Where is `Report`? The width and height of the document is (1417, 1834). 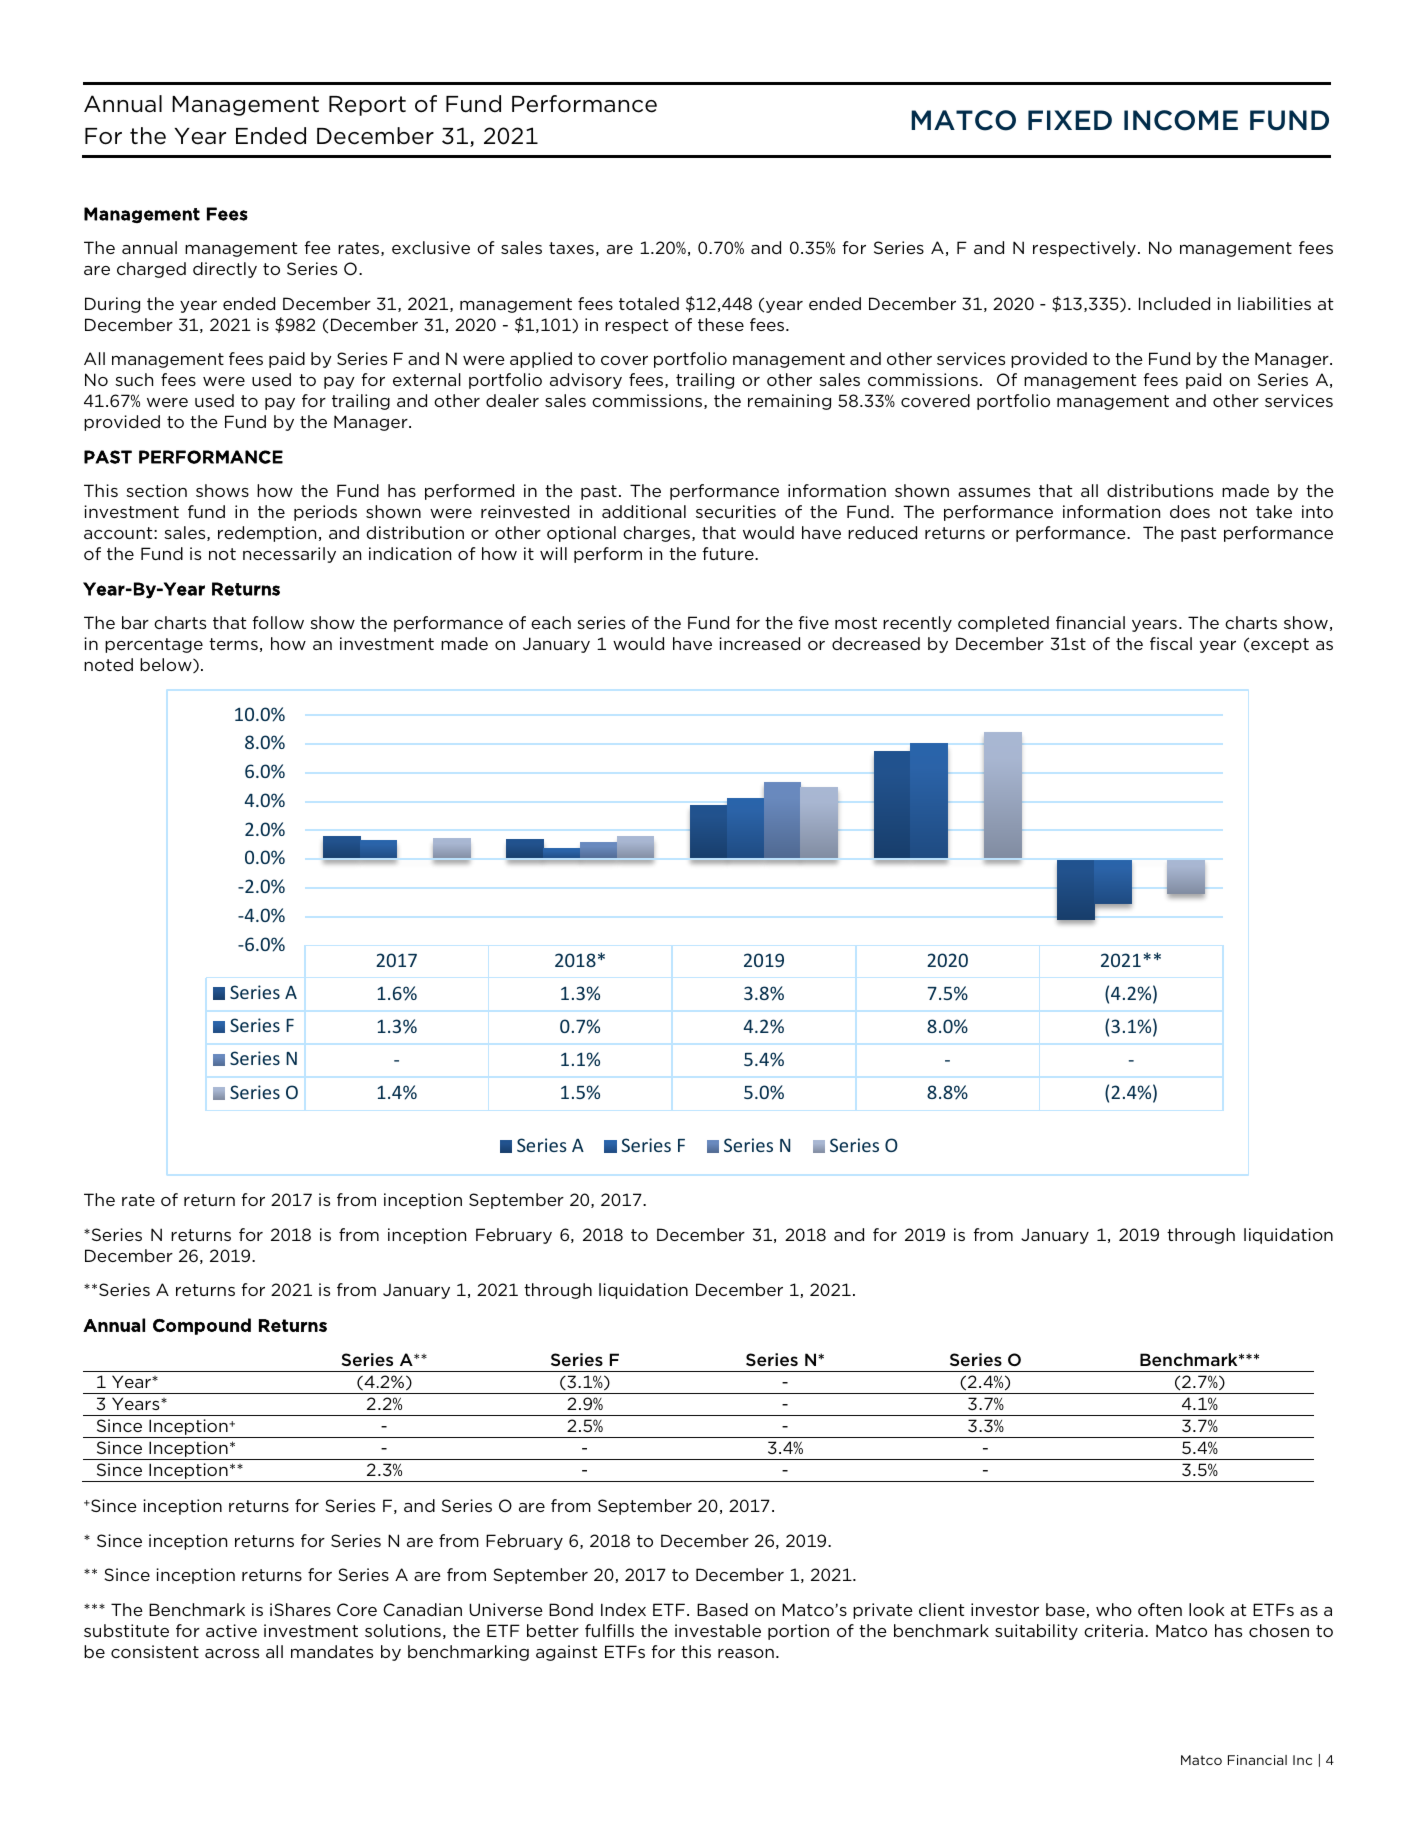 Report is located at coordinates (367, 106).
